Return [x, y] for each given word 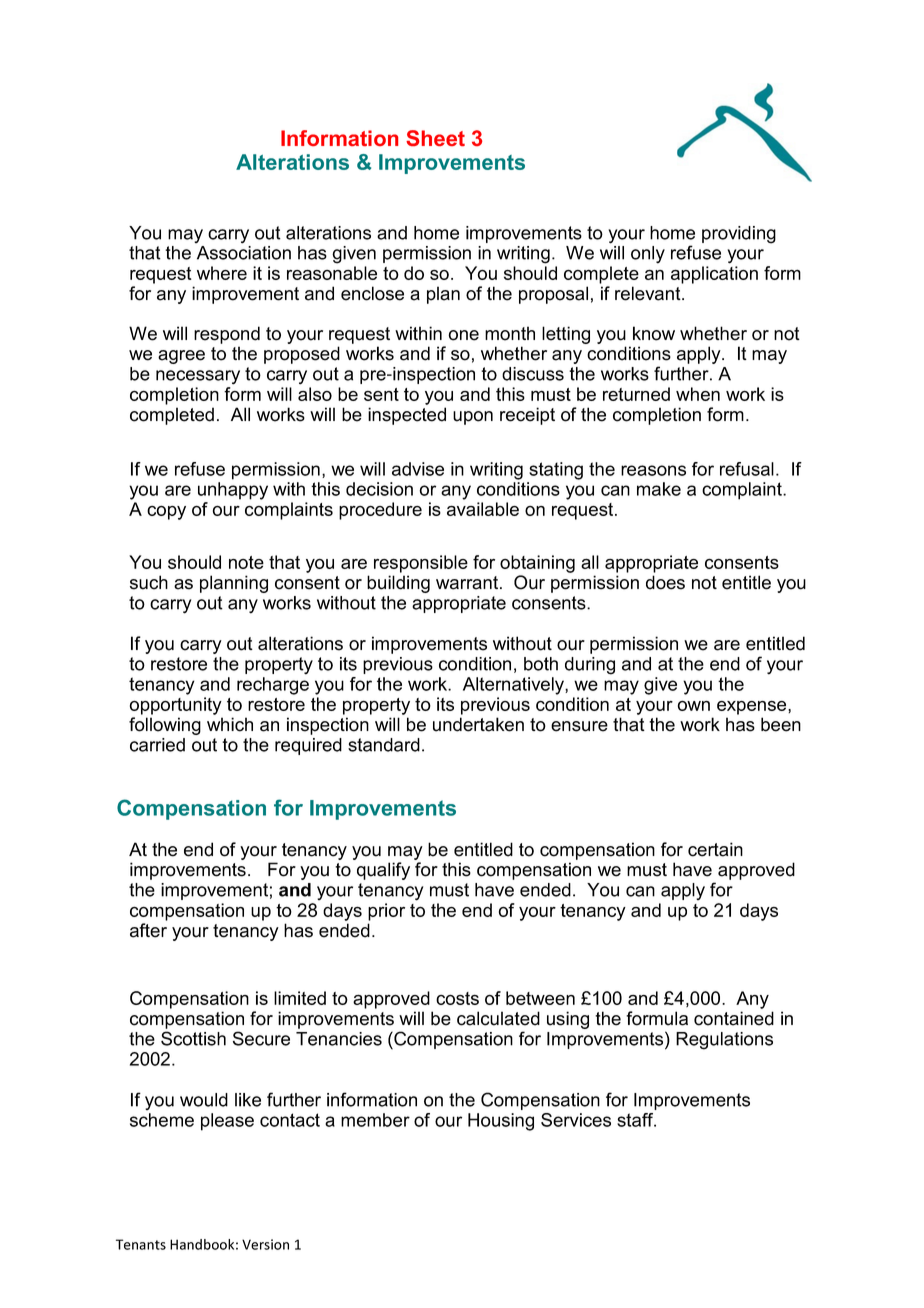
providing [739, 235]
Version [265, 1244]
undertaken [478, 724]
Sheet [435, 138]
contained [734, 1018]
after [148, 930]
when [698, 394]
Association [244, 253]
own [694, 706]
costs [457, 998]
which [230, 724]
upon [473, 418]
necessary [198, 377]
